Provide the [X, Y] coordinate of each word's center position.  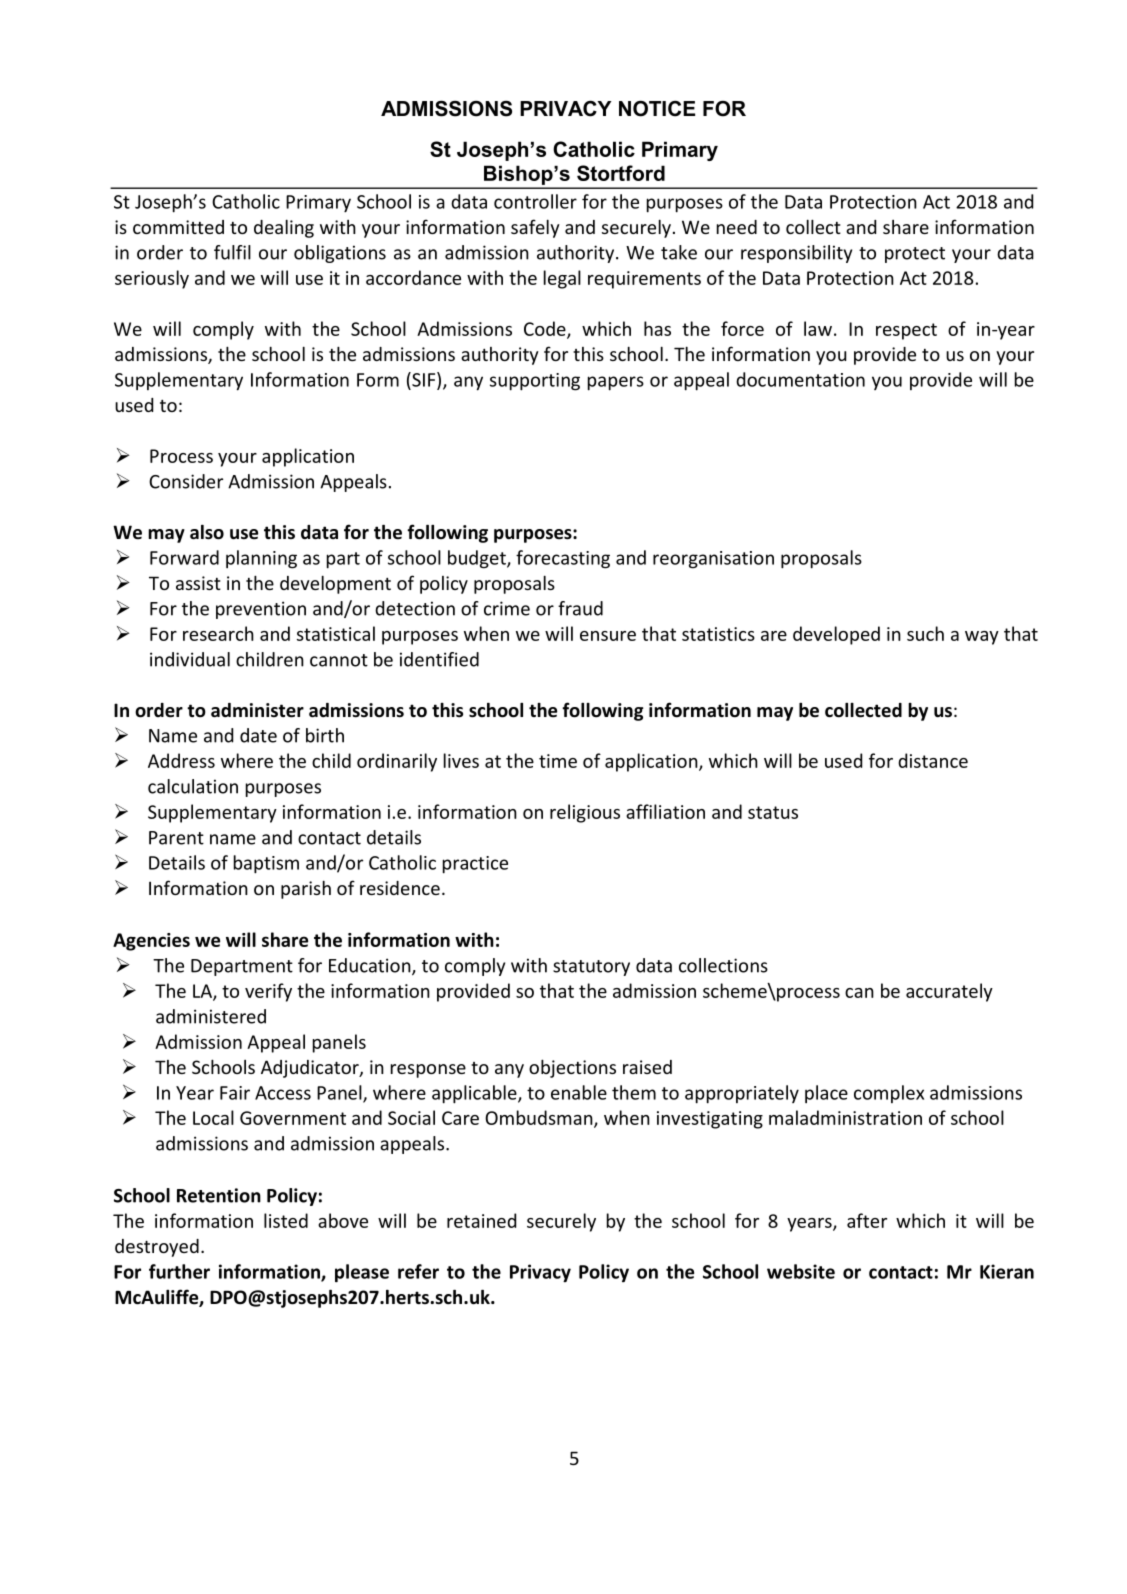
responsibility [796, 254]
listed [286, 1220]
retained [481, 1220]
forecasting [563, 559]
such [925, 633]
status [773, 812]
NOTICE [657, 108]
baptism [266, 864]
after [867, 1220]
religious [585, 813]
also [207, 532]
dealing [284, 228]
